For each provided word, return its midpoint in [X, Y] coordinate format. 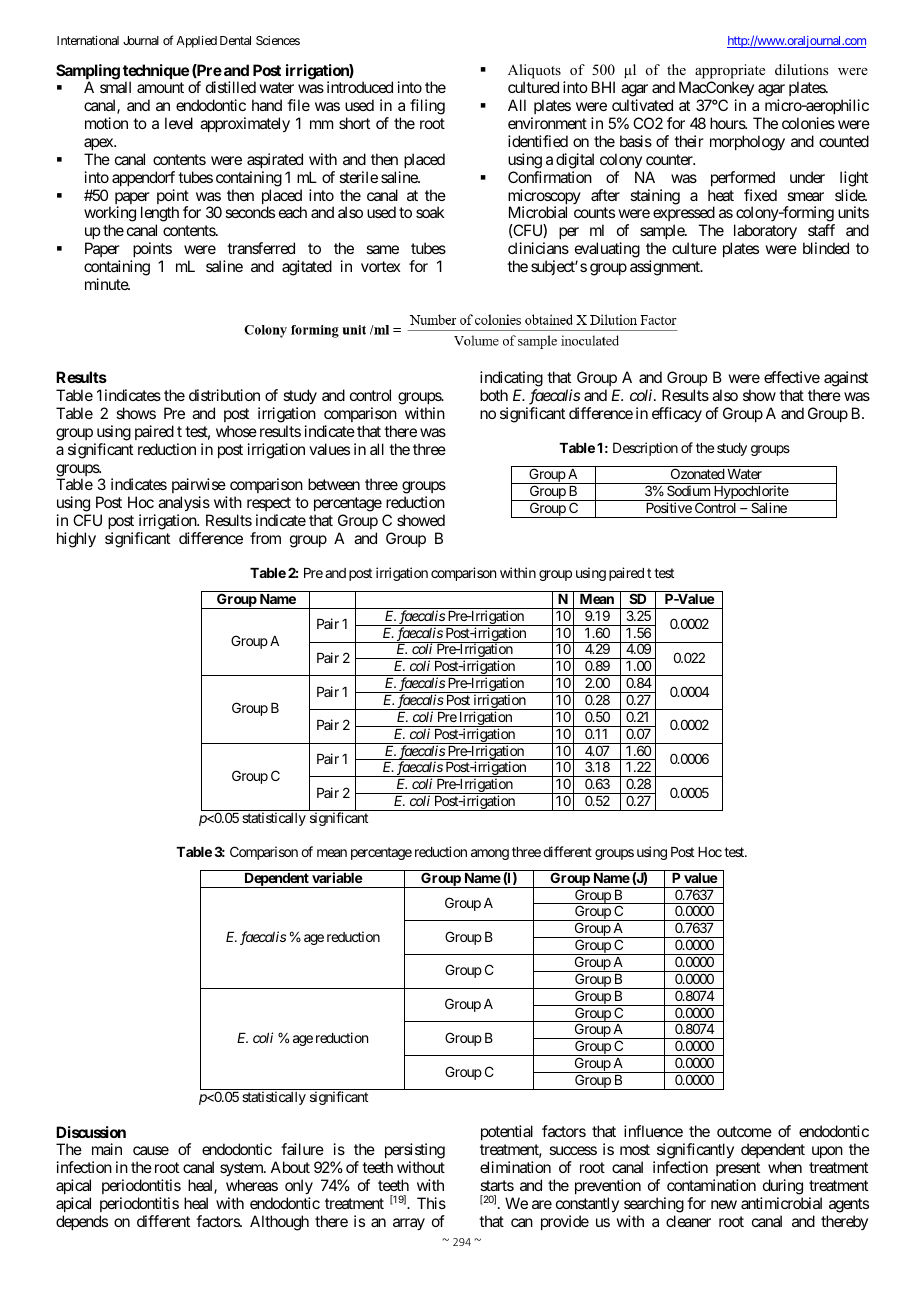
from [265, 538]
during [783, 1187]
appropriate [730, 73]
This [431, 1203]
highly [76, 540]
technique [156, 73]
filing [427, 107]
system [242, 1169]
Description [645, 449]
